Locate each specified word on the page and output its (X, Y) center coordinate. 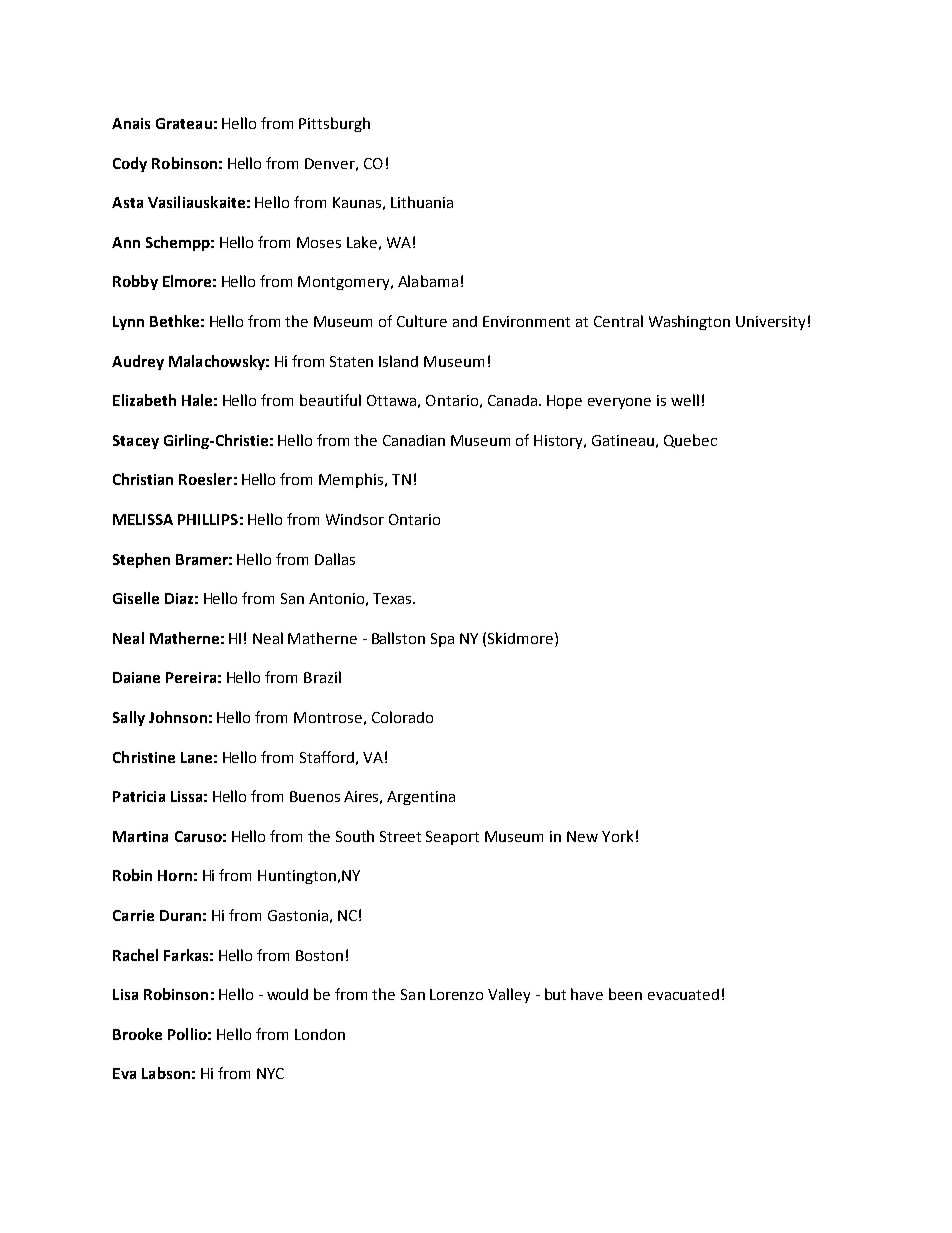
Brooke (137, 1034)
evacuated (683, 994)
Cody (130, 164)
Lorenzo (456, 994)
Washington (689, 322)
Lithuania (422, 202)
